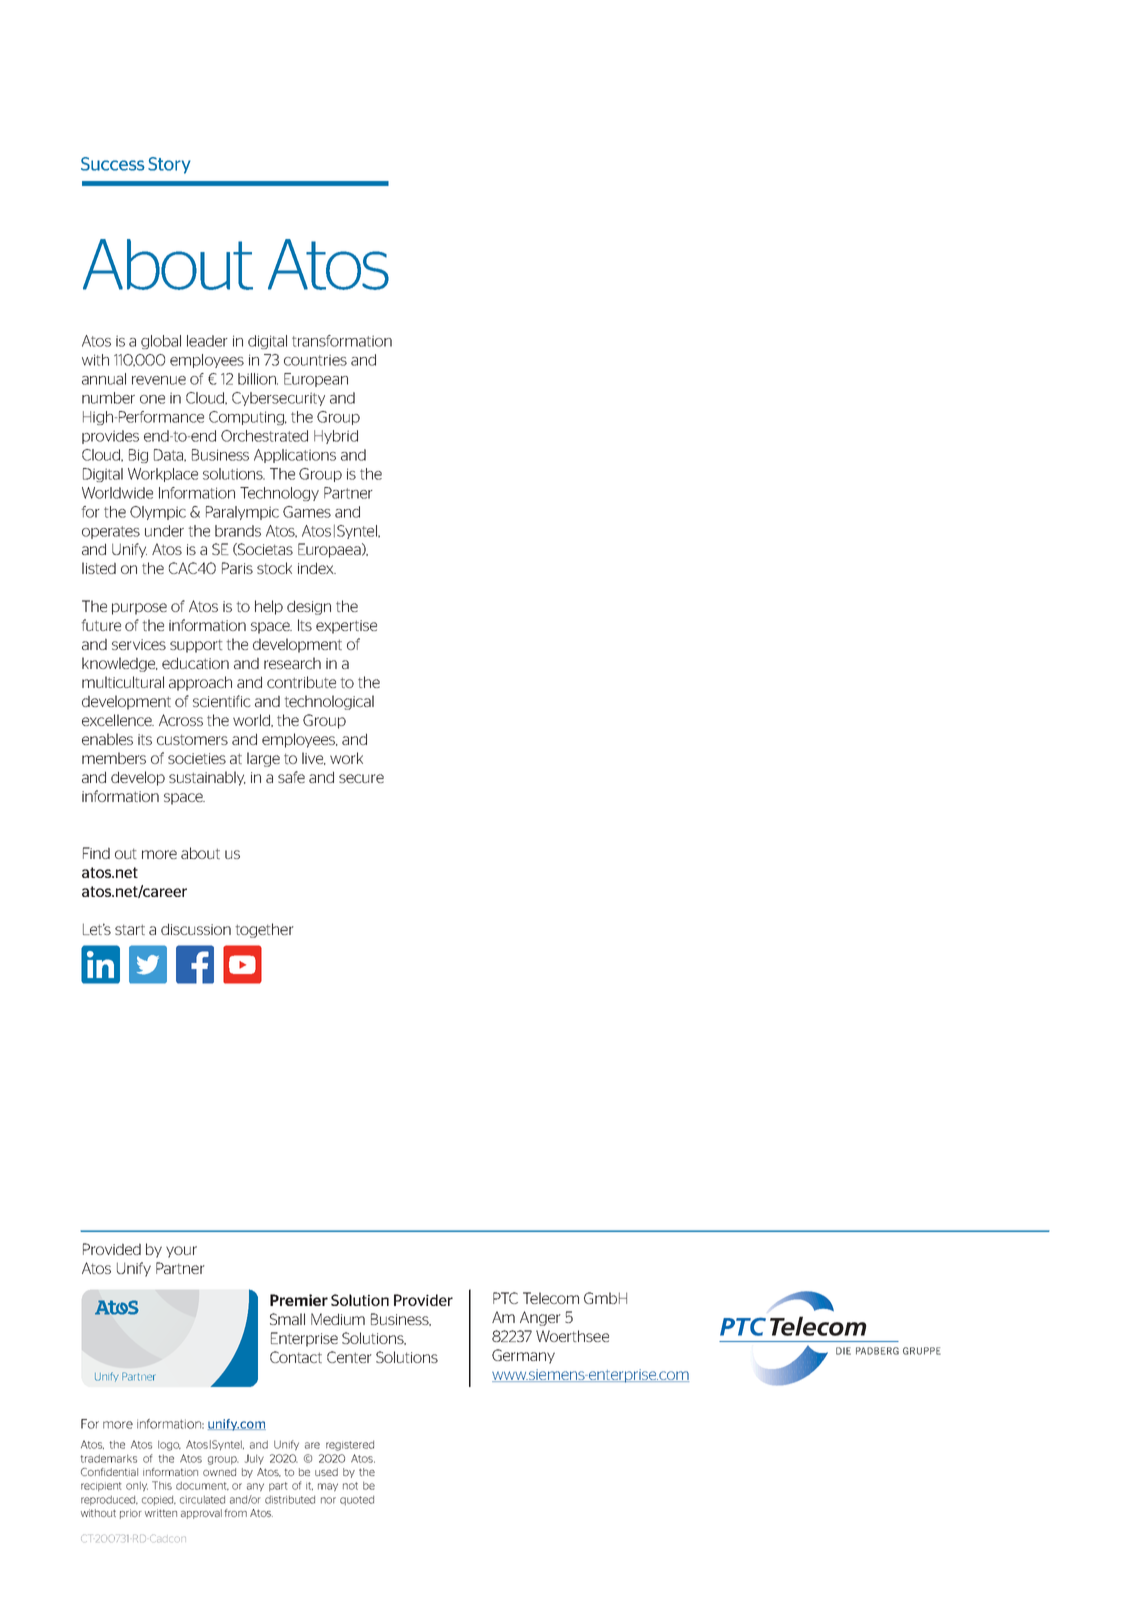 The image size is (1130, 1598). What do you see at coordinates (96, 853) in the screenshot?
I see `Find` at bounding box center [96, 853].
